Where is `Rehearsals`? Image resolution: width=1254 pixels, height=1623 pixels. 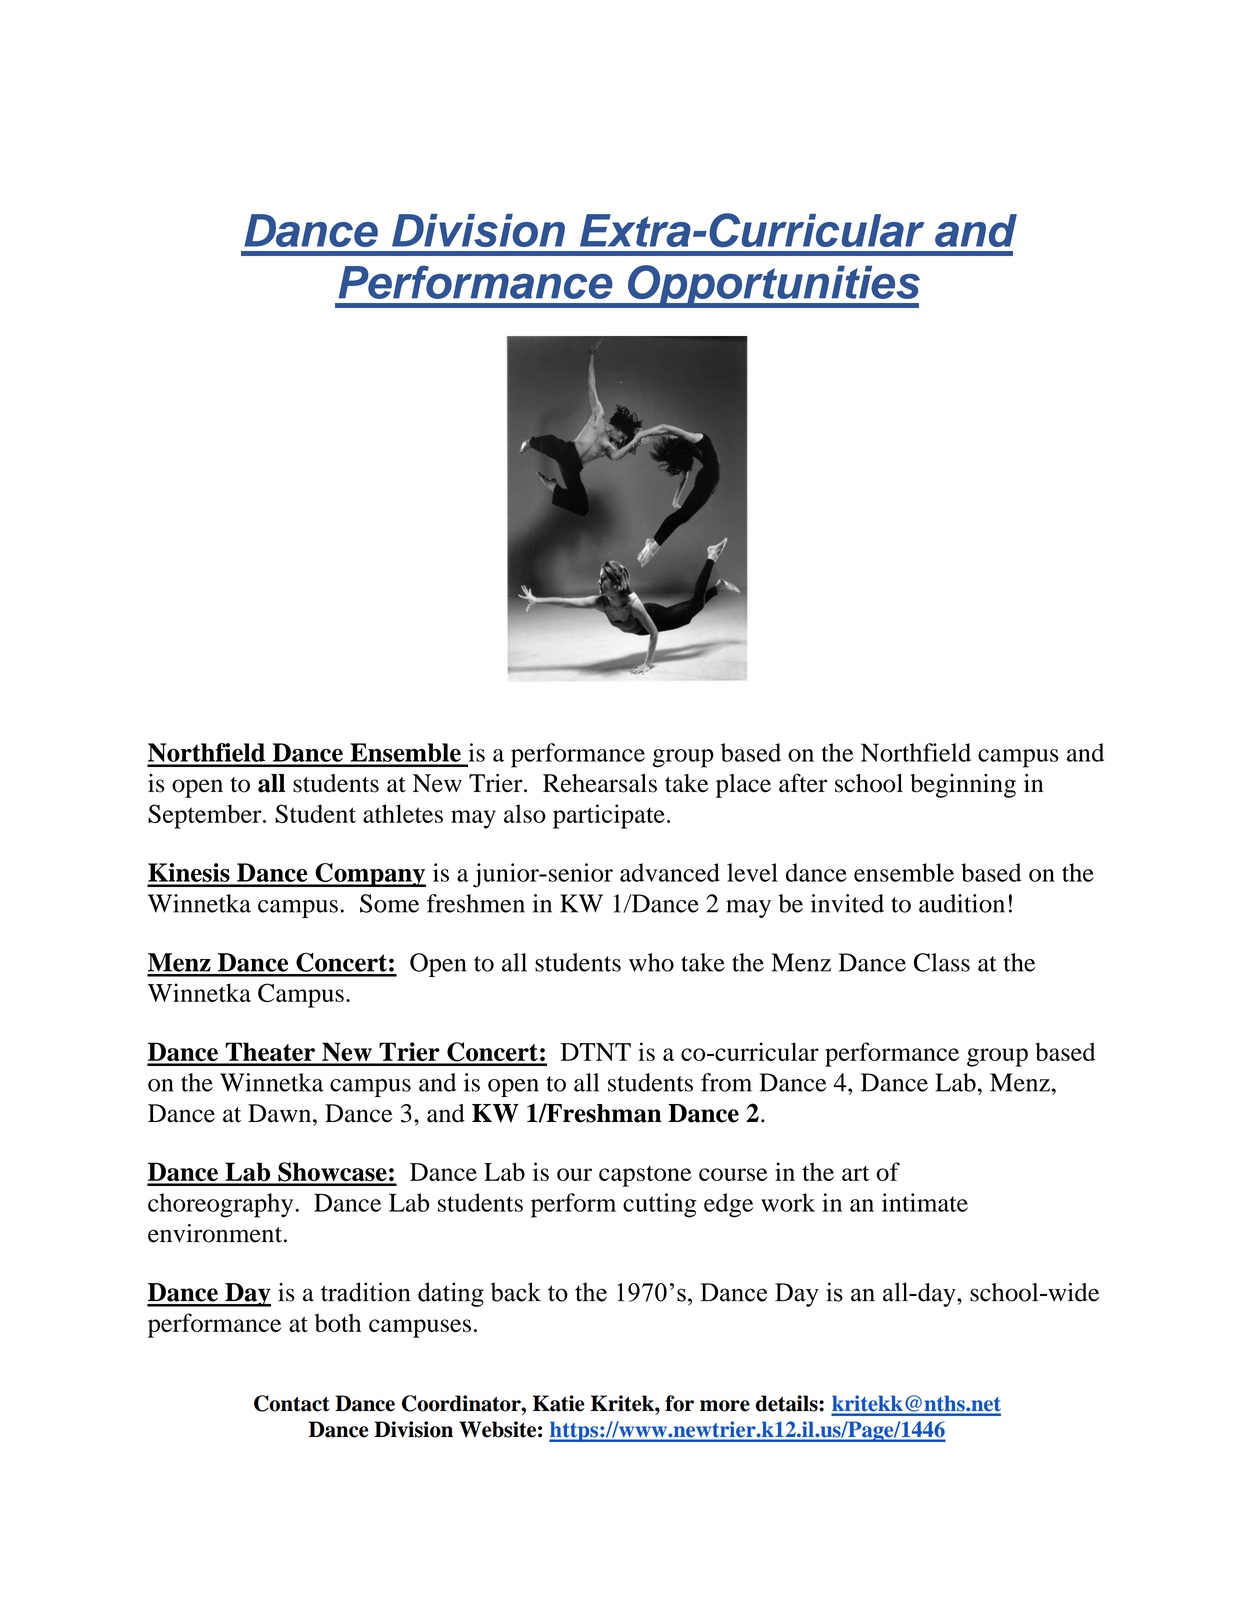 Rehearsals is located at coordinates (600, 783).
